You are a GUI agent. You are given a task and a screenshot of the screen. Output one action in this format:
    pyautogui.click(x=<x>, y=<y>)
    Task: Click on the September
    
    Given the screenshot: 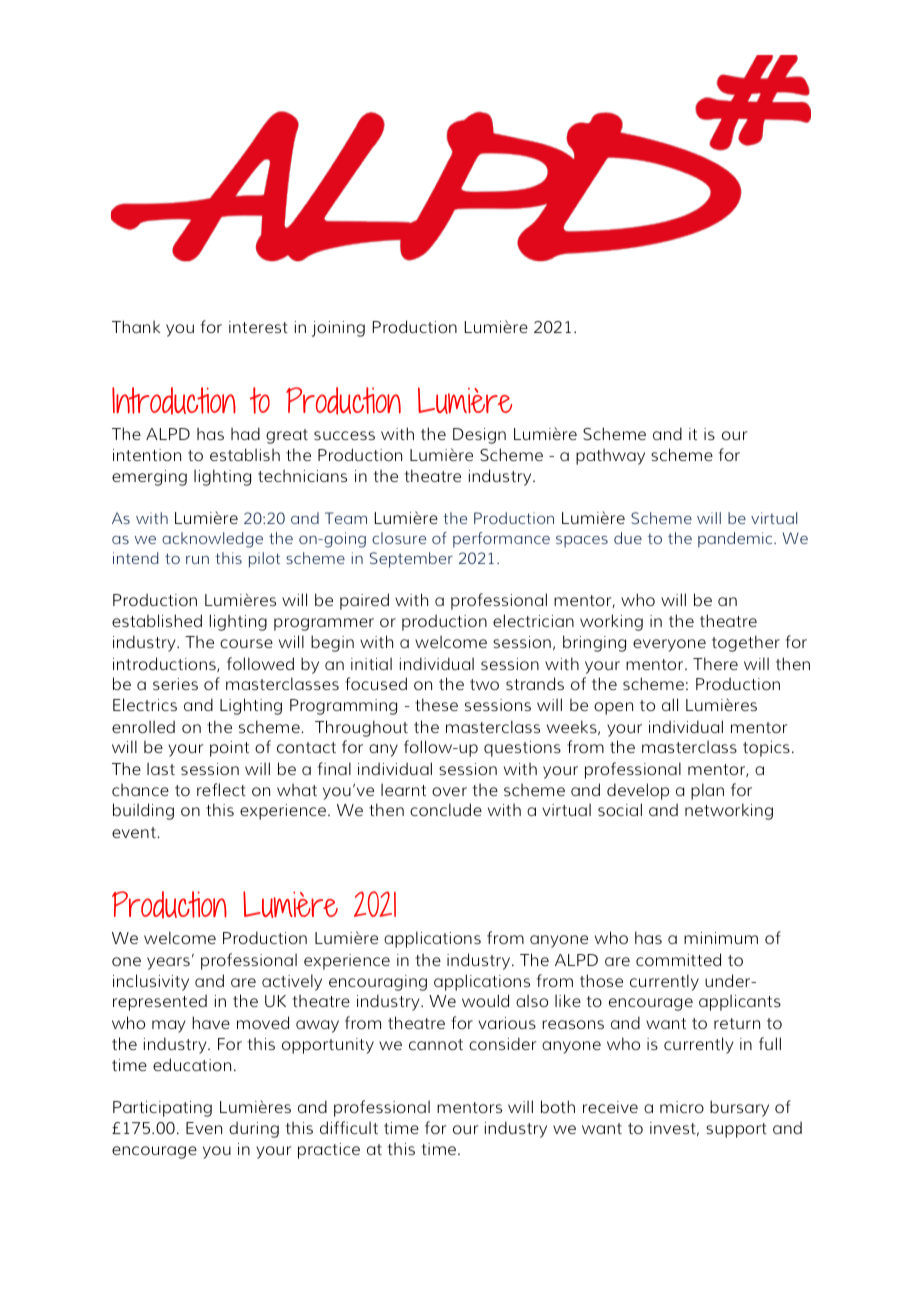 What is the action you would take?
    pyautogui.click(x=411, y=560)
